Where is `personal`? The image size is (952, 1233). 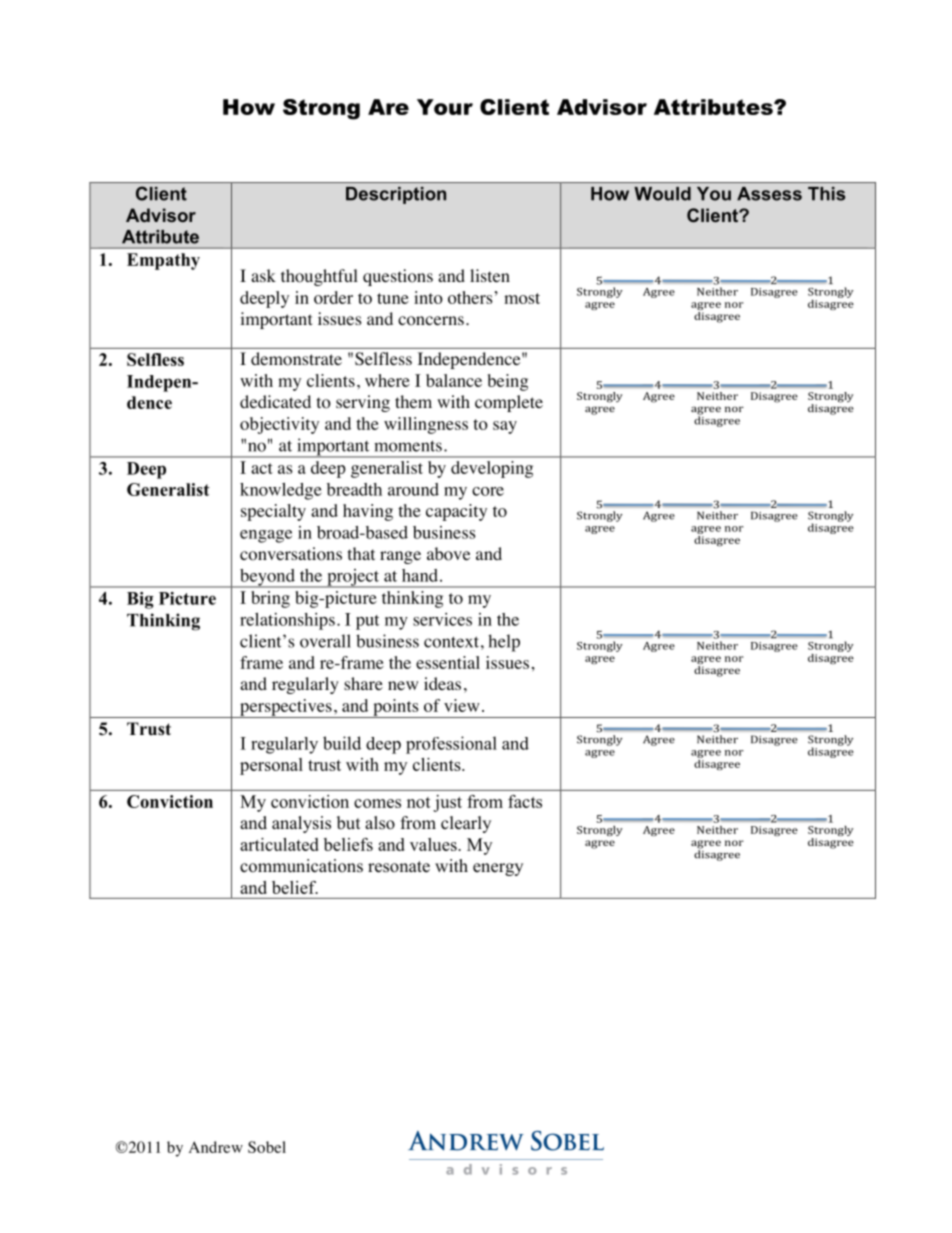
personal is located at coordinates (271, 766).
